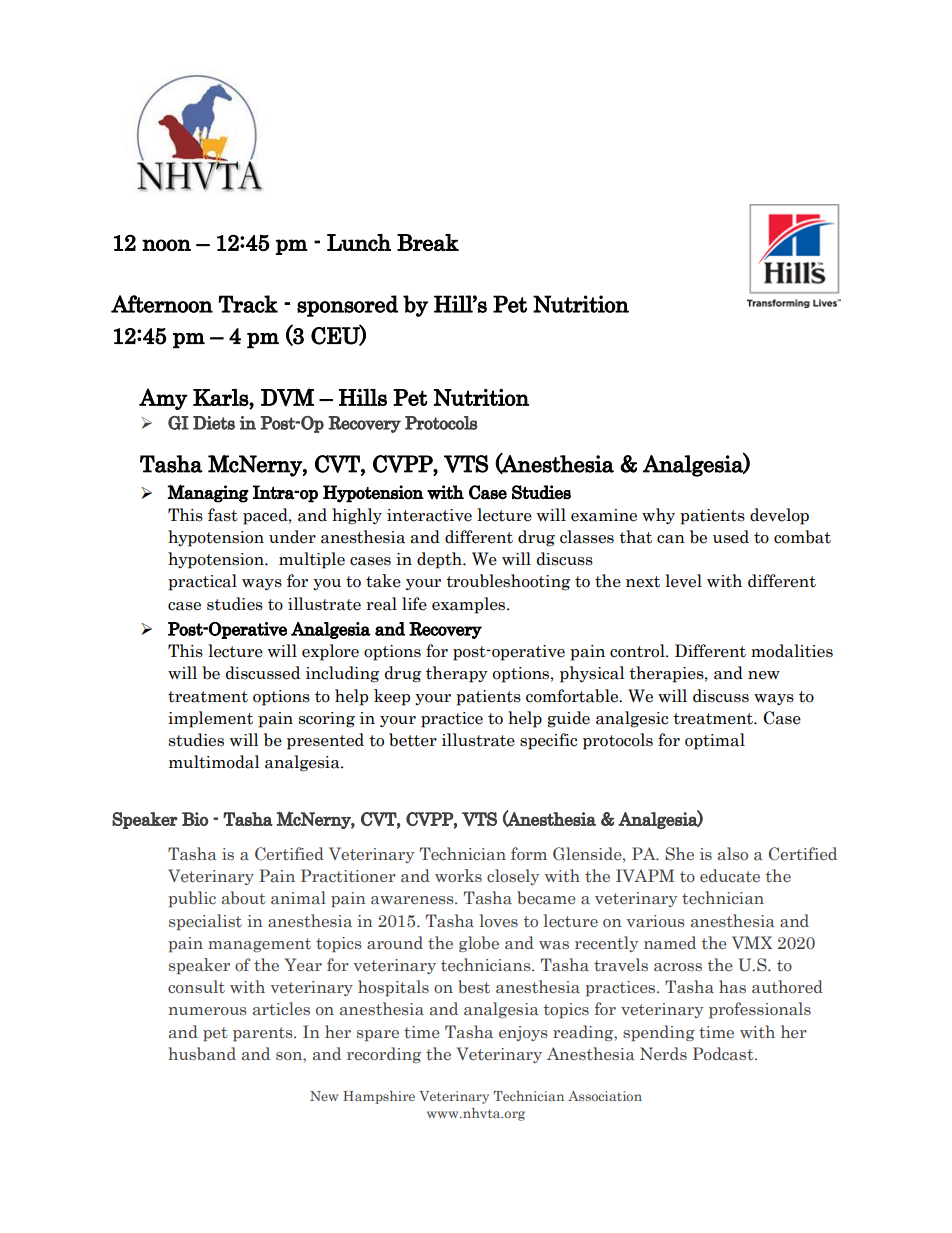  Describe the element at coordinates (457, 674) in the screenshot. I see `therapy` at that location.
